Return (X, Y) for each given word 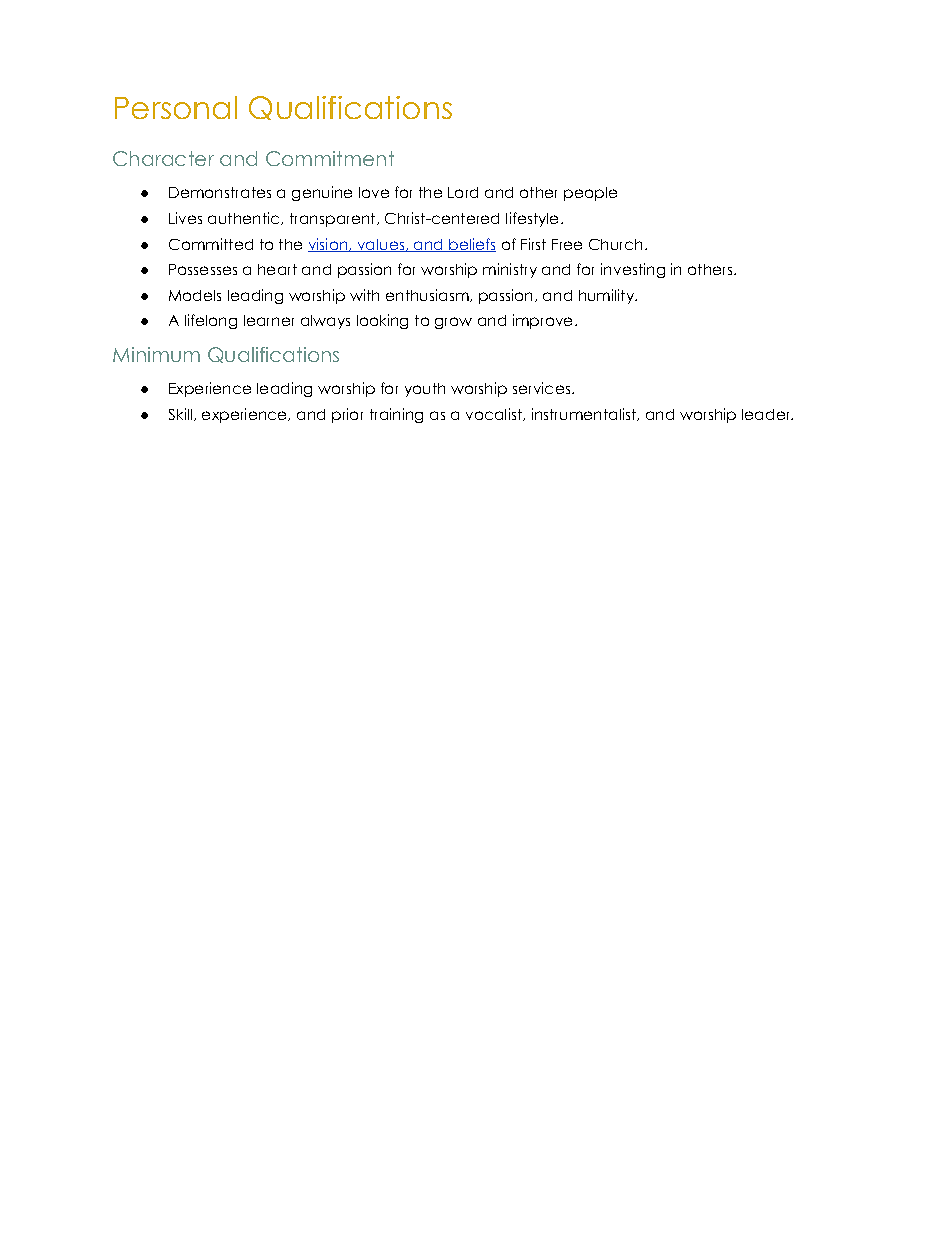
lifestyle (532, 219)
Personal (176, 107)
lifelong (211, 321)
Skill (180, 414)
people (590, 194)
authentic (245, 218)
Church (615, 244)
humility (607, 296)
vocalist (495, 414)
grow (453, 323)
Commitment (330, 158)
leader (767, 414)
